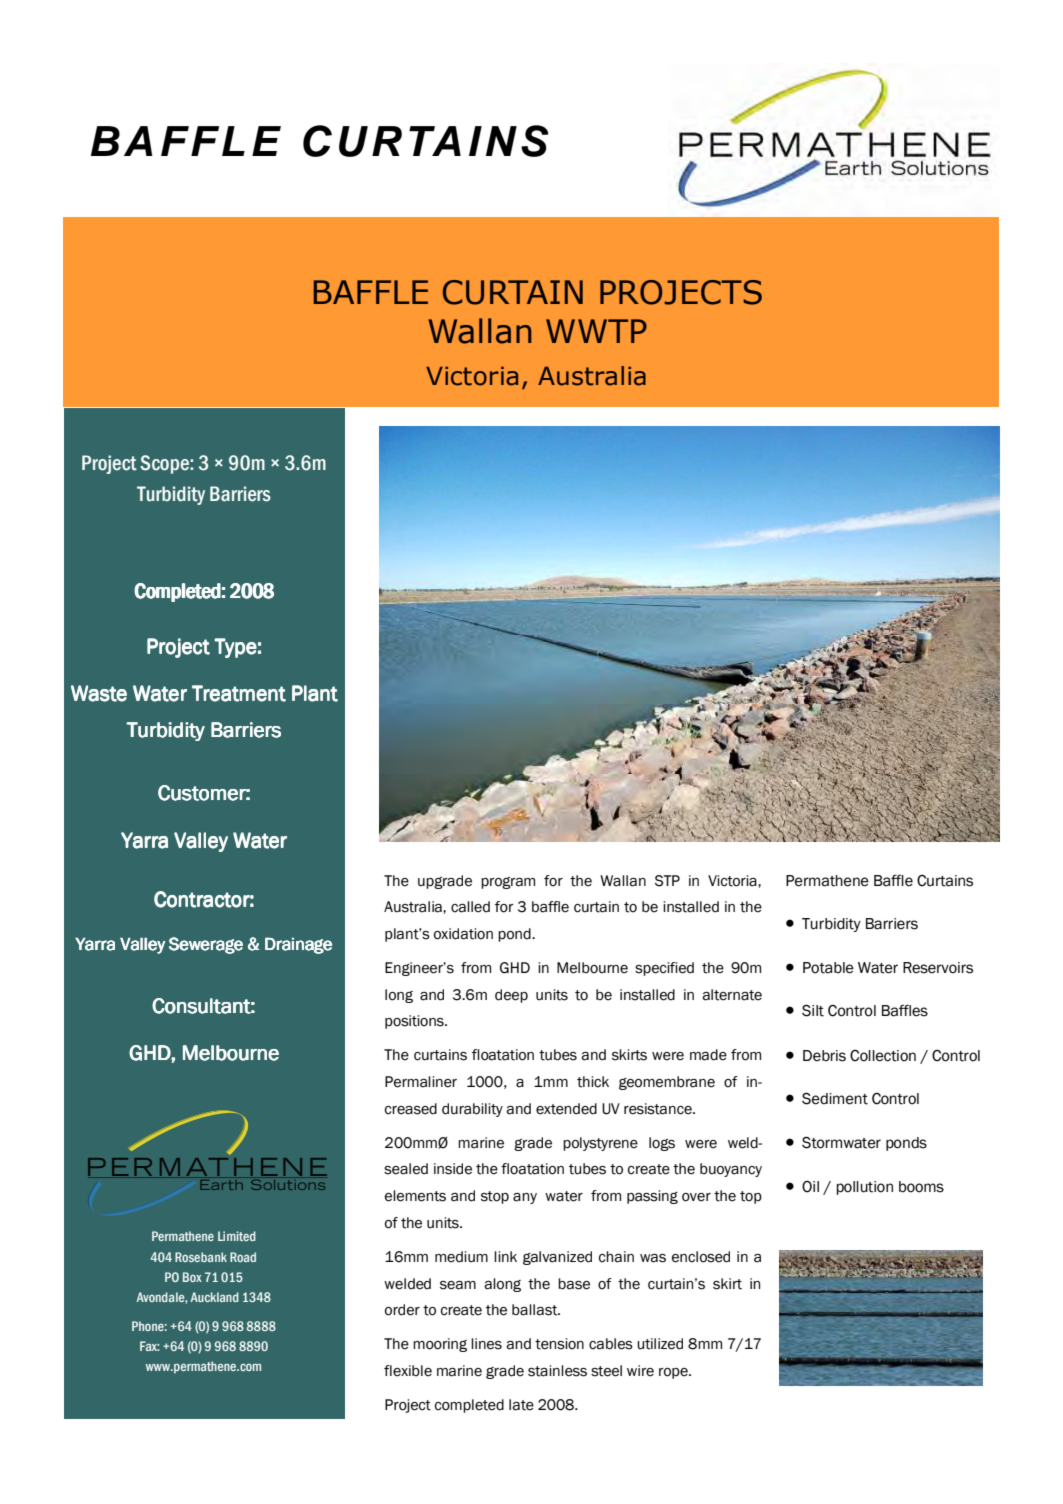 This screenshot has width=1063, height=1504. I want to click on stainless, so click(557, 1371).
